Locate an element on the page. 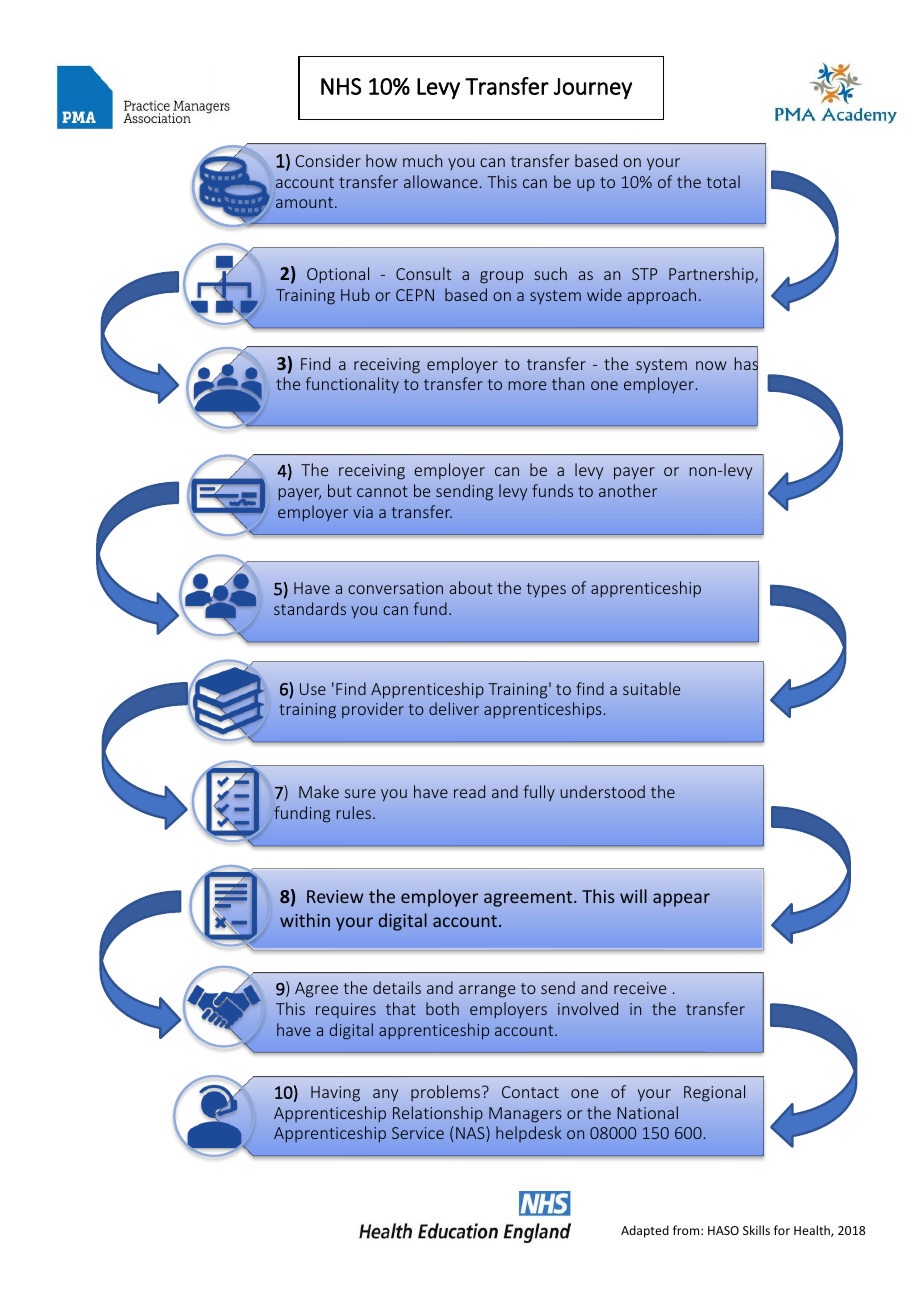 The height and width of the image is (1308, 924). Journey is located at coordinates (593, 88).
